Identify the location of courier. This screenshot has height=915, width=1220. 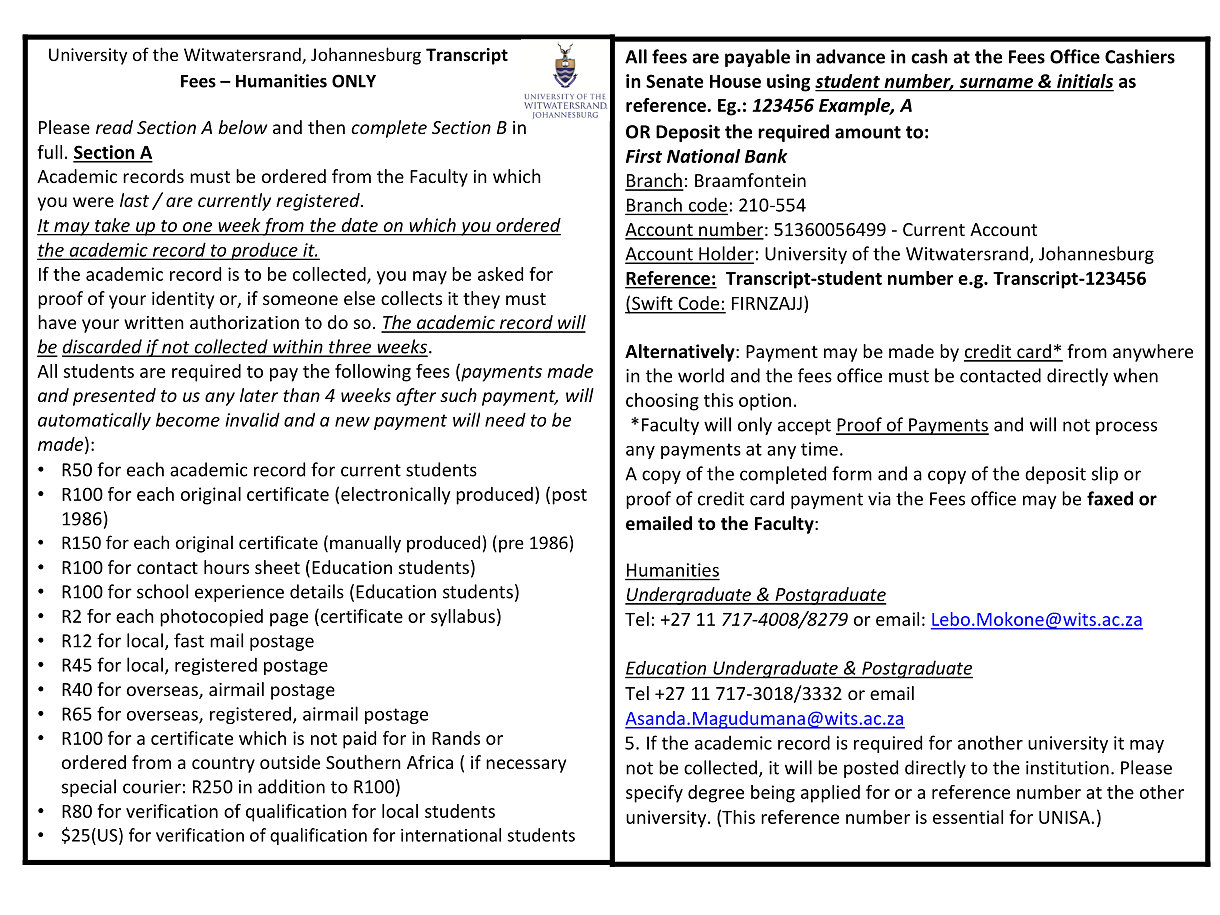
(152, 787).
